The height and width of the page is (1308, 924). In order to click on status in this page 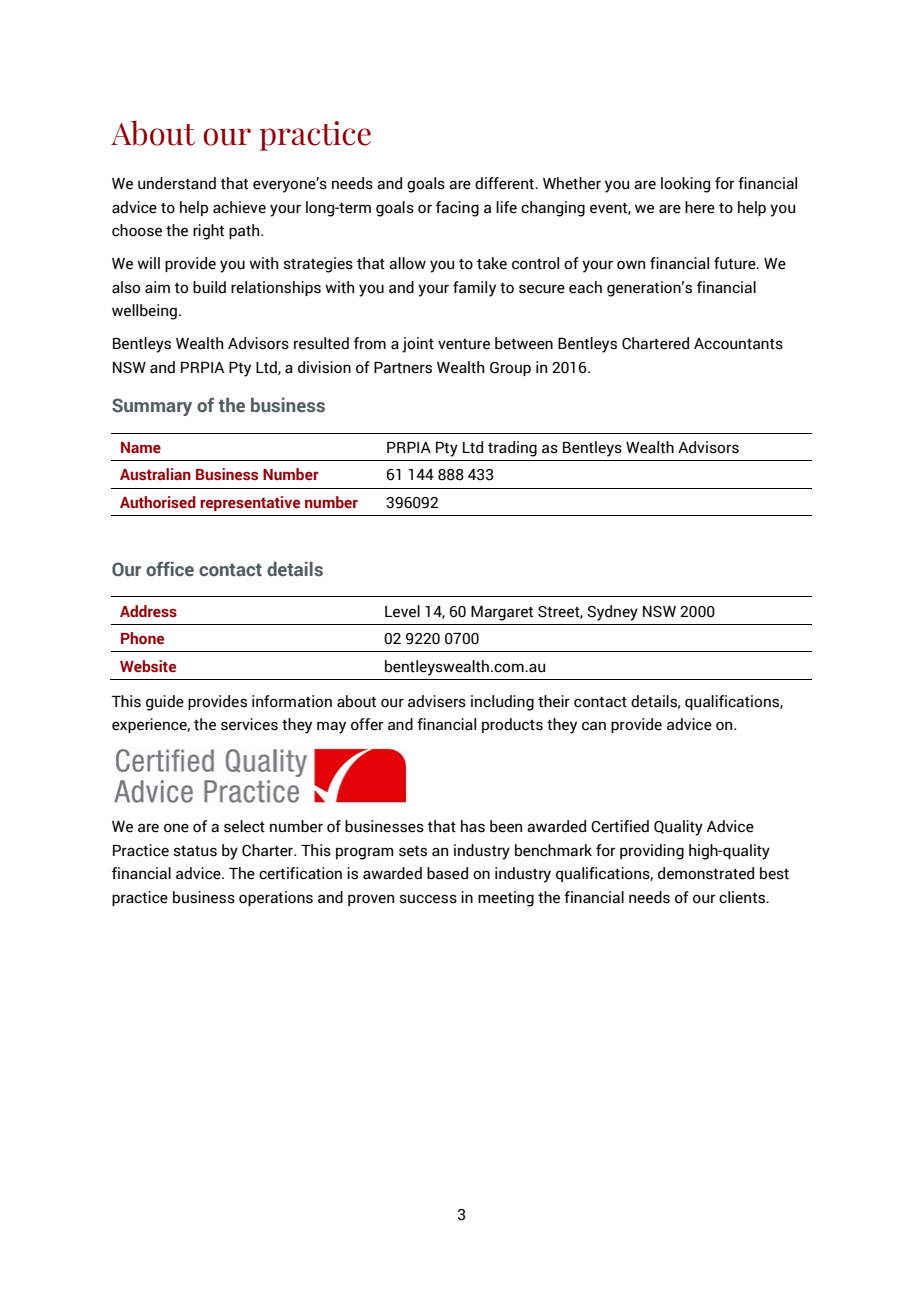, I will do `click(195, 851)`.
